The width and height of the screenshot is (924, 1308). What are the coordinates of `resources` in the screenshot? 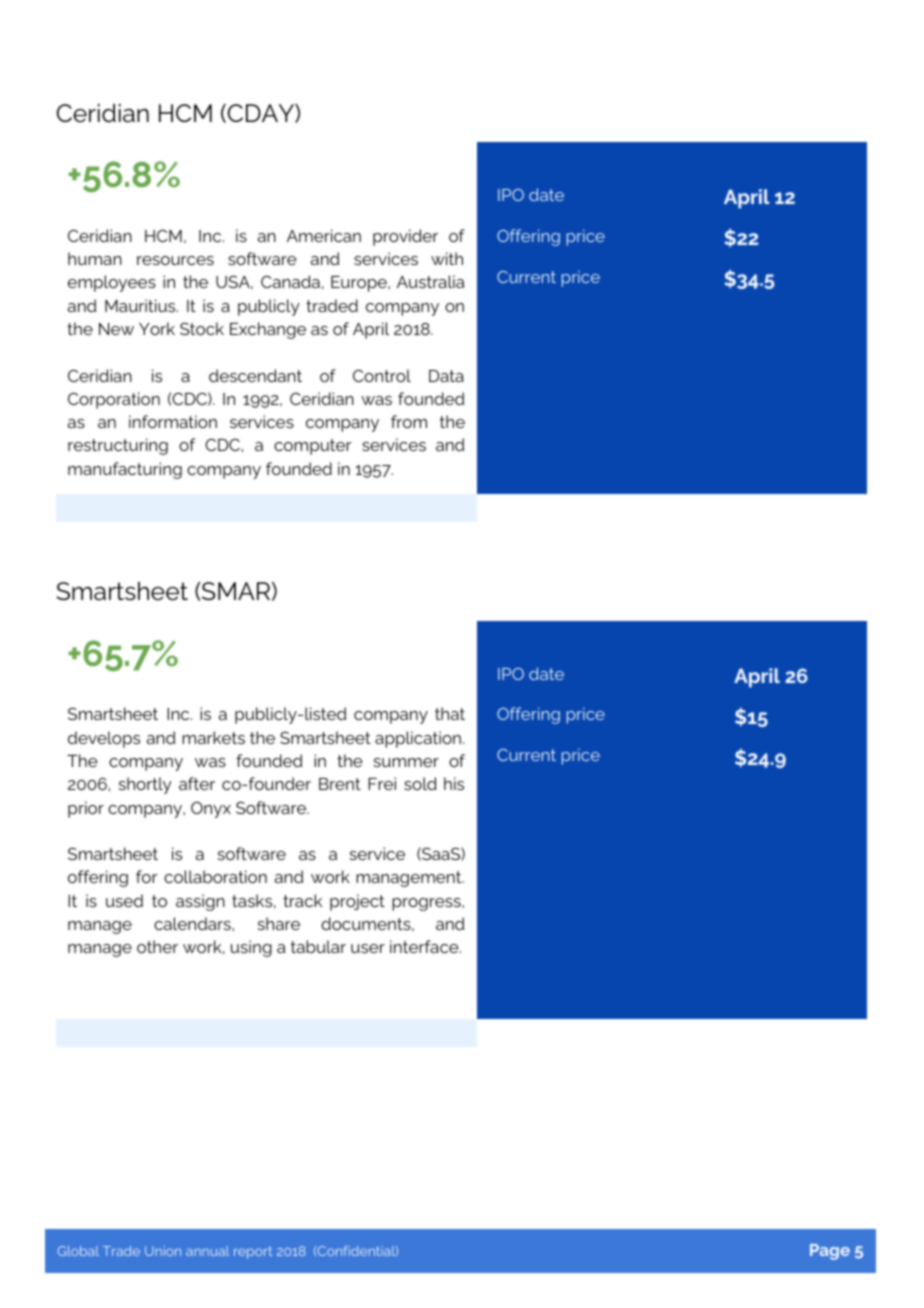 It's located at (175, 260).
